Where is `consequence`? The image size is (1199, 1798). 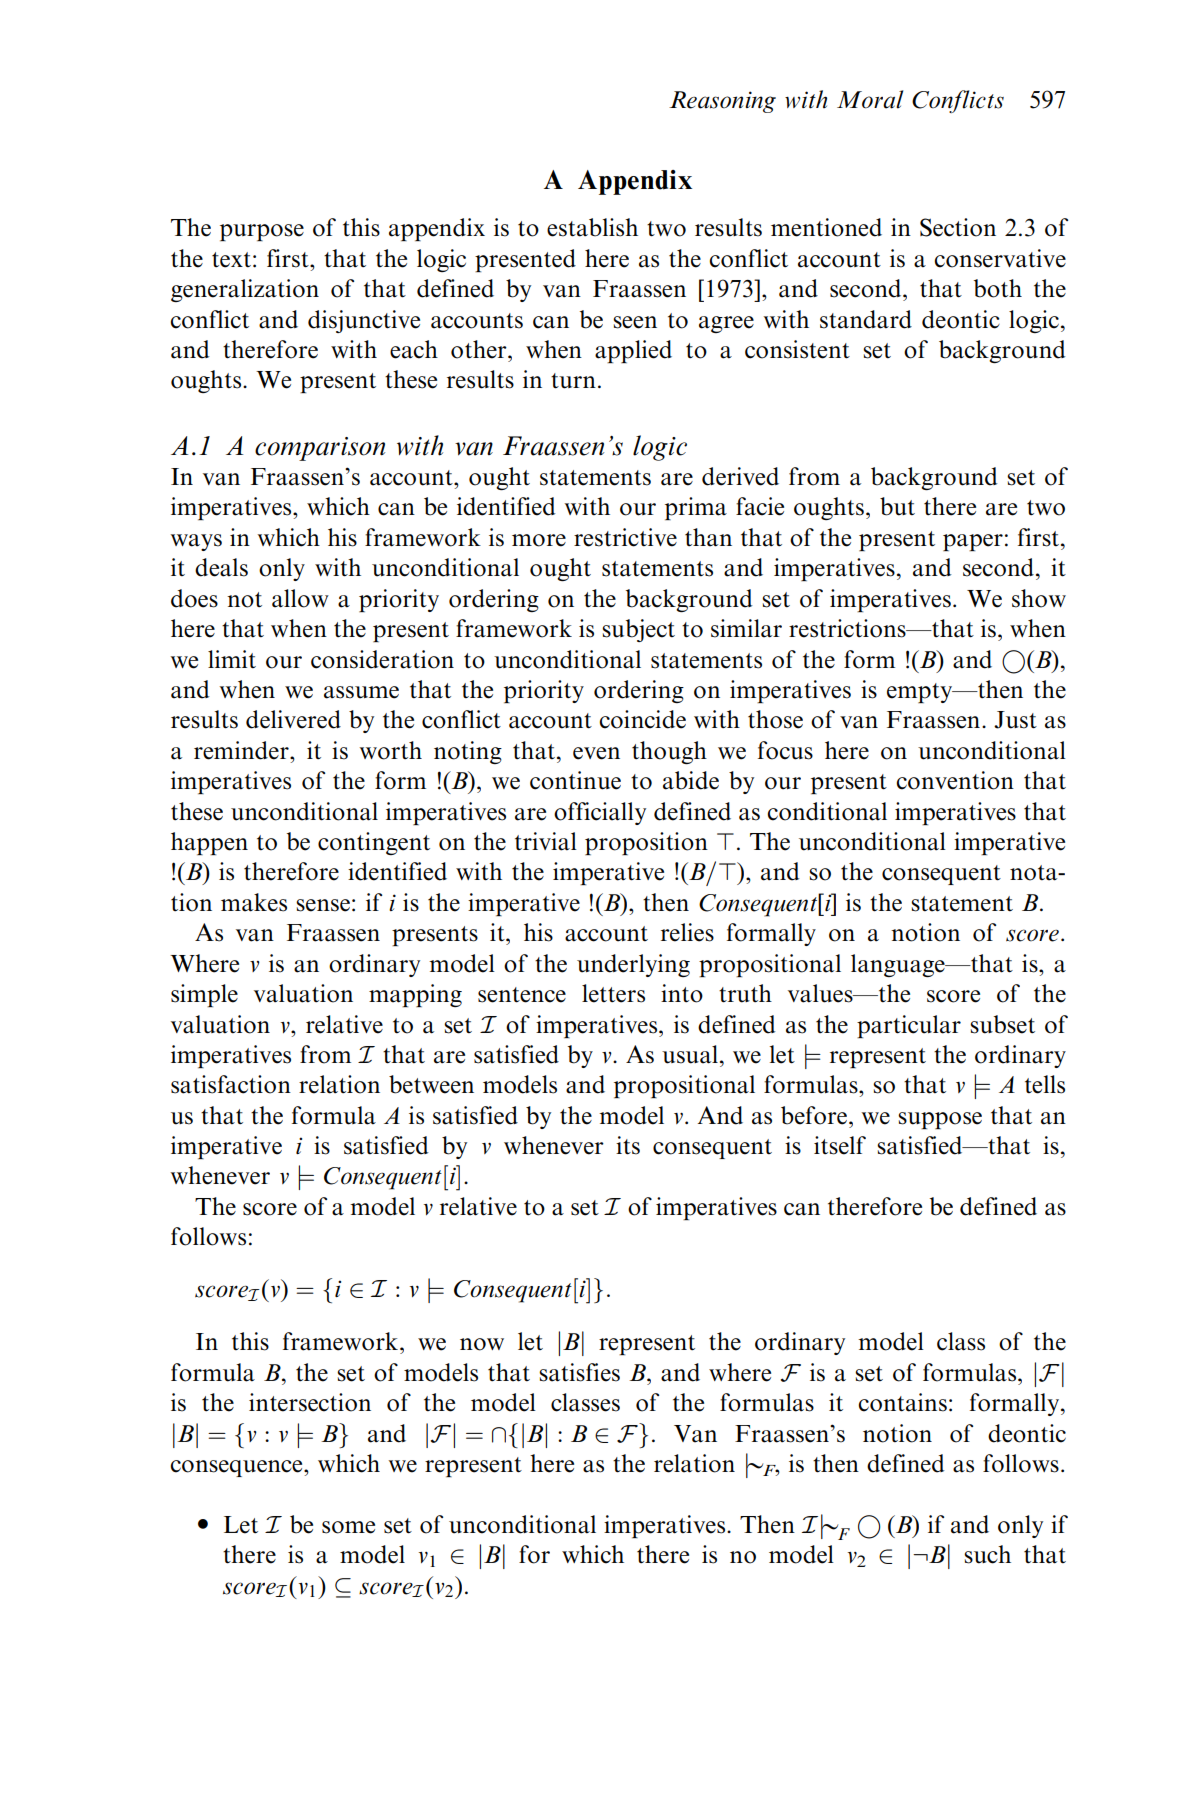
consequence is located at coordinates (237, 1468).
